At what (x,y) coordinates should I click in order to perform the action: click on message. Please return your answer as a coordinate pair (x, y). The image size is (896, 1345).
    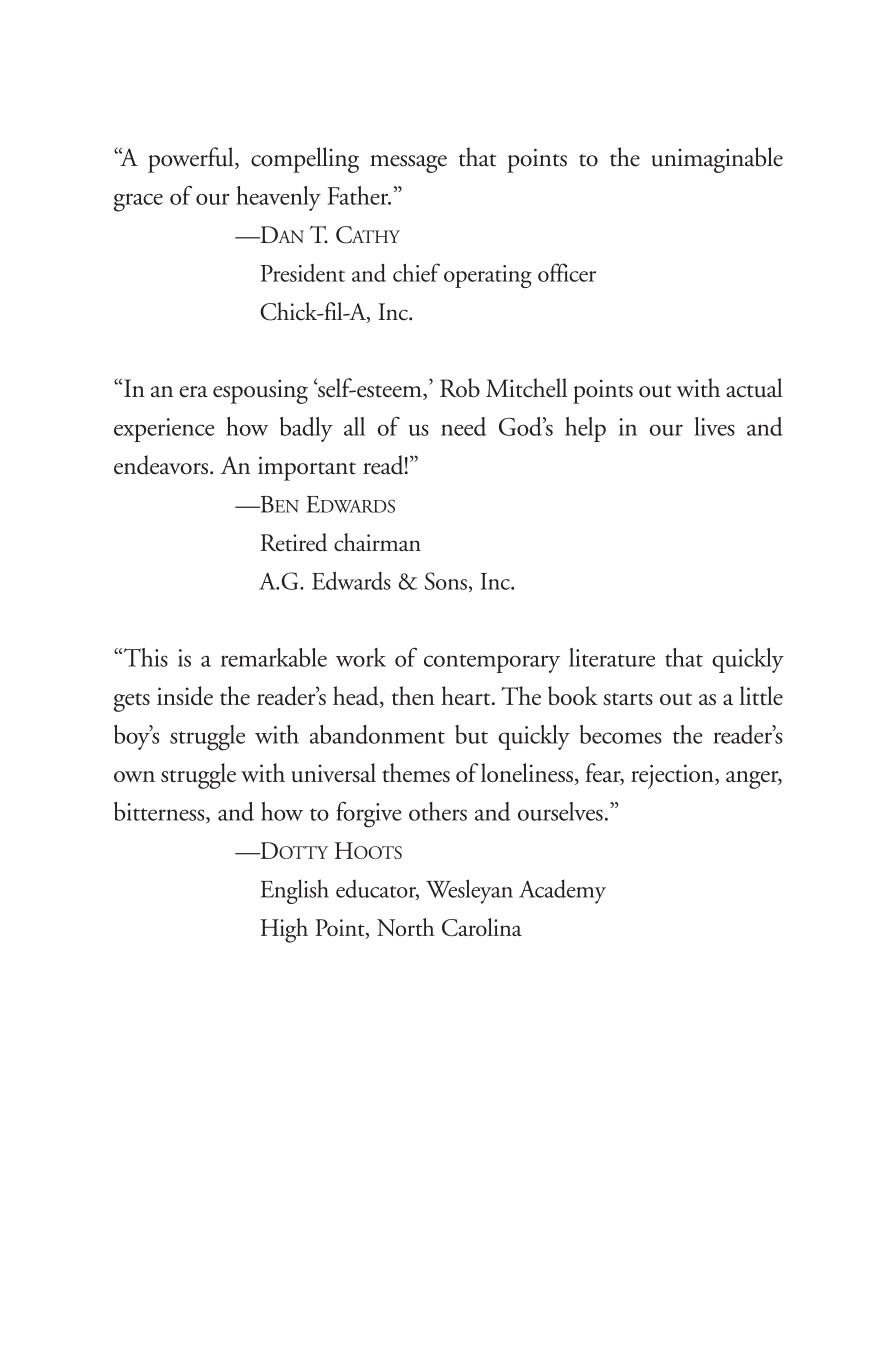
    Looking at the image, I should click on (408, 164).
